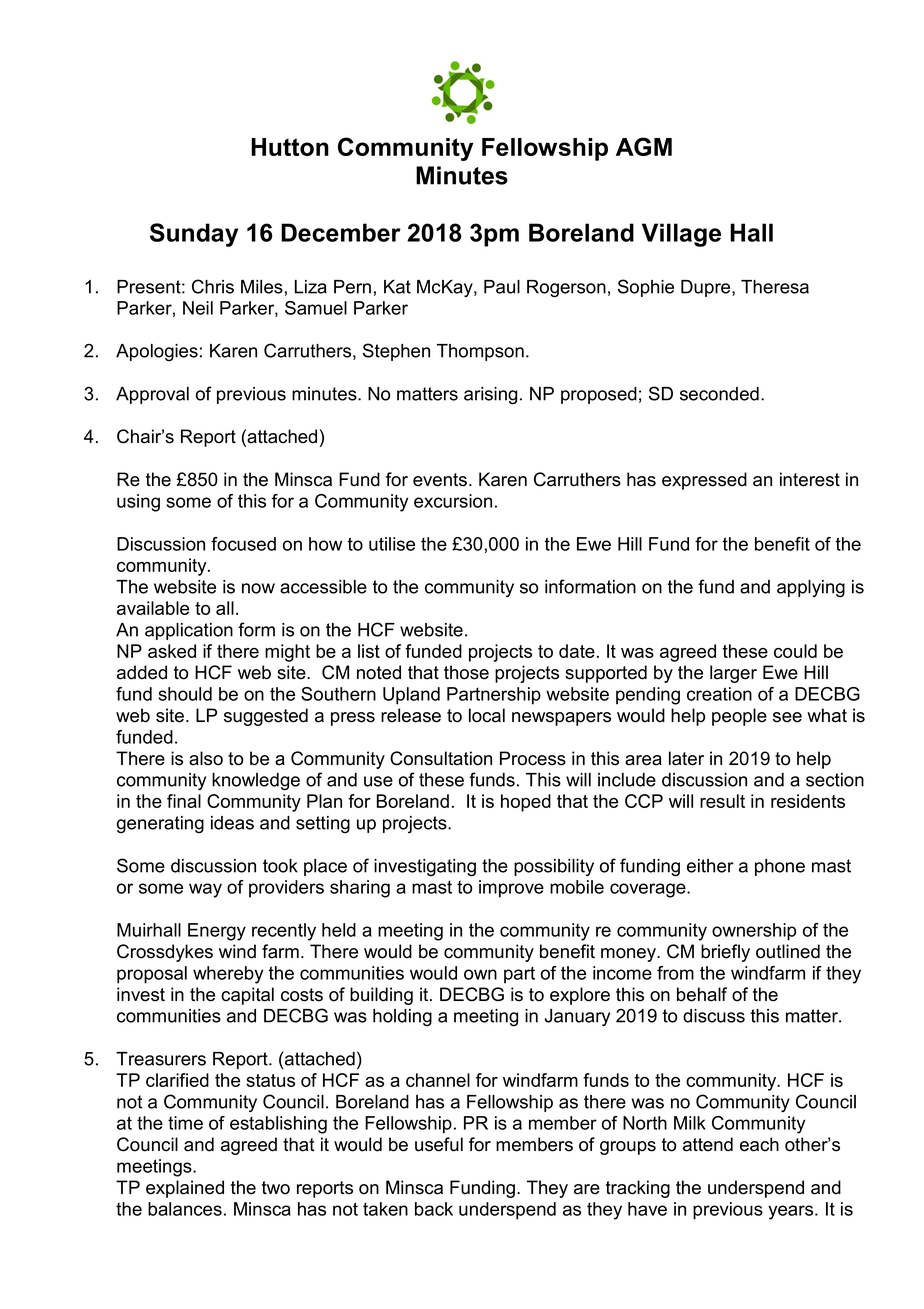 The image size is (924, 1309). What do you see at coordinates (759, 1144) in the screenshot?
I see `each` at bounding box center [759, 1144].
